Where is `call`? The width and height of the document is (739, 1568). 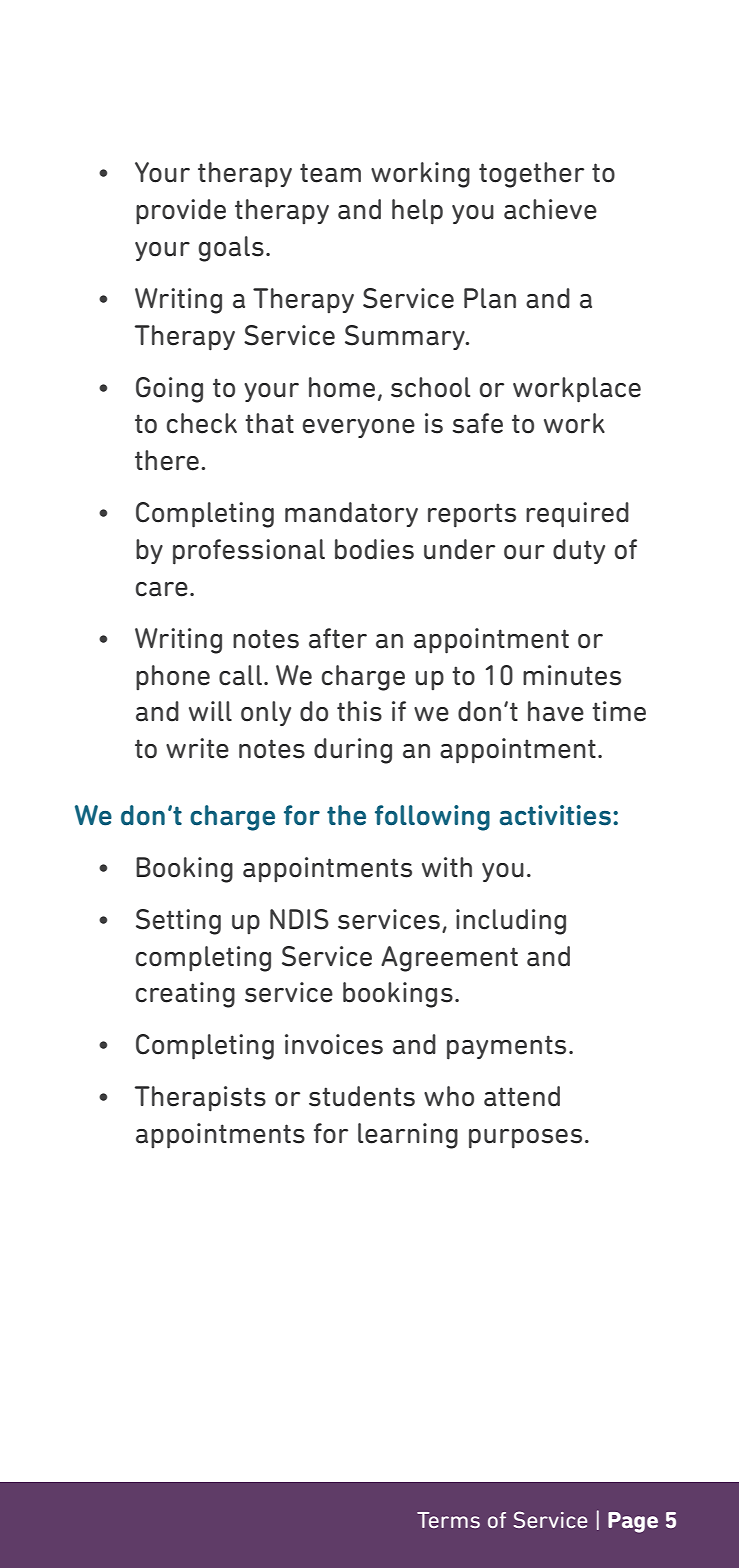 call is located at coordinates (240, 675).
